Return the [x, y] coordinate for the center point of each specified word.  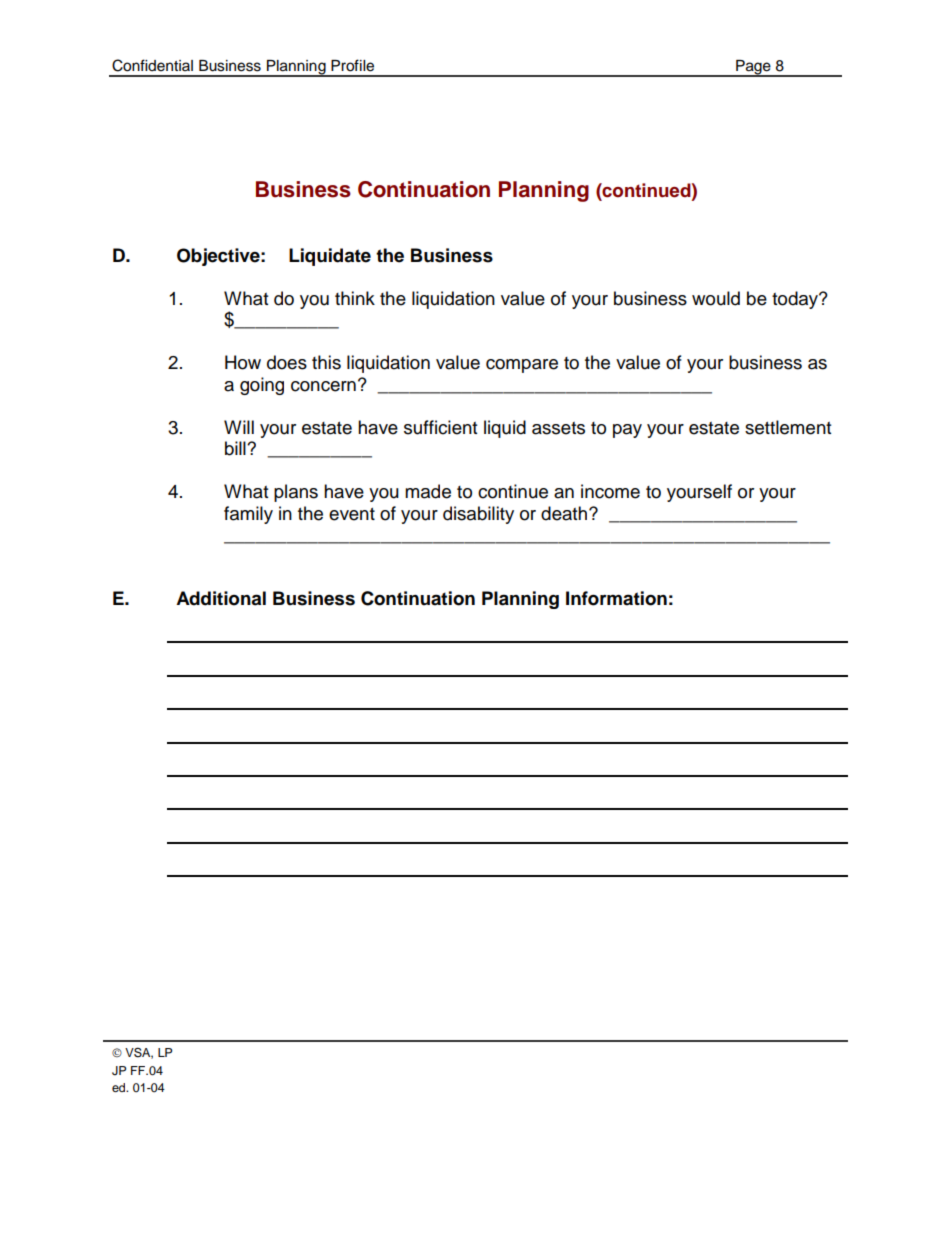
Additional [221, 598]
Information [616, 598]
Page [753, 68]
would [716, 298]
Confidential [152, 65]
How [243, 362]
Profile [352, 65]
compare [522, 366]
